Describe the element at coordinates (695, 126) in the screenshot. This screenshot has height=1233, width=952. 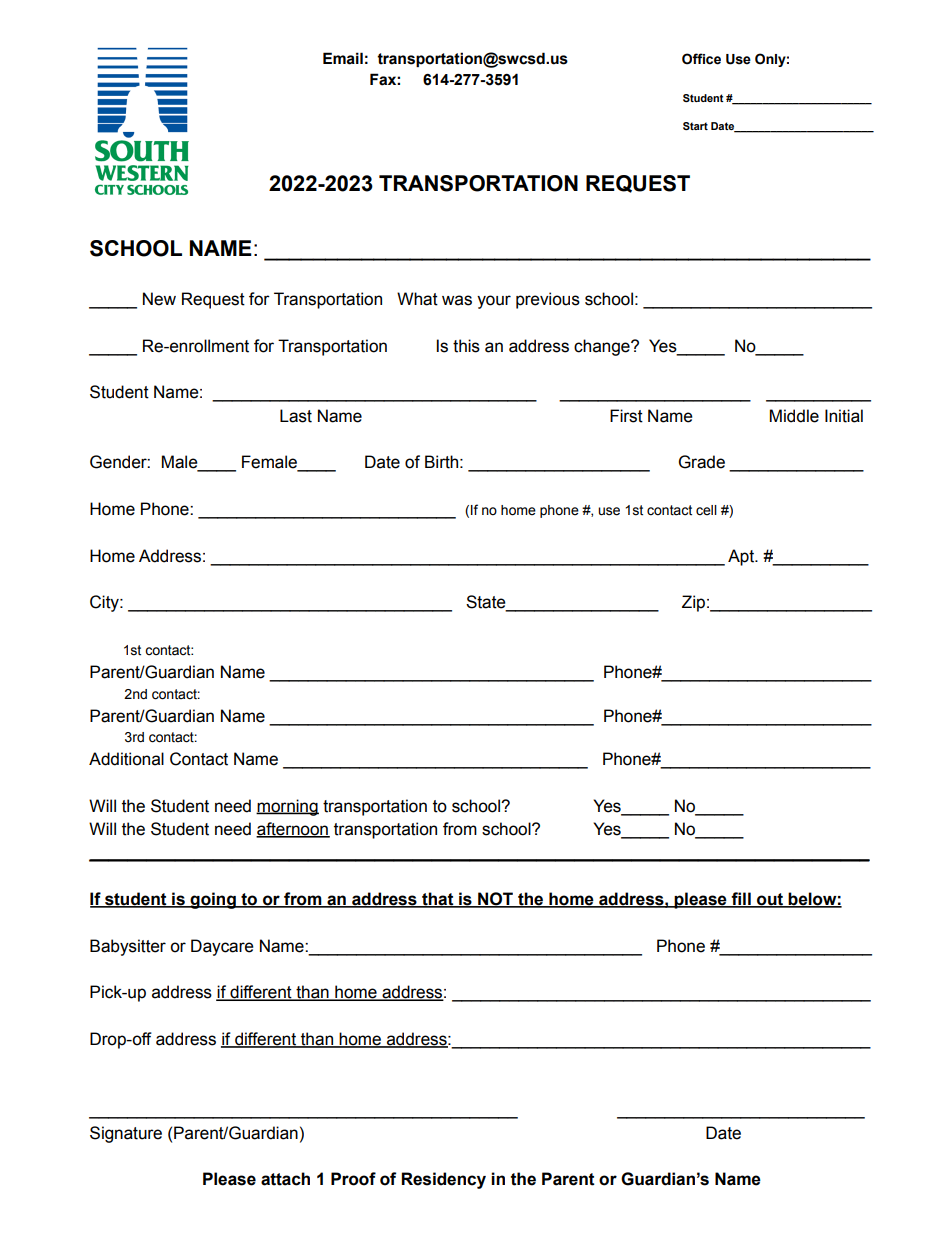
I see `Start` at that location.
